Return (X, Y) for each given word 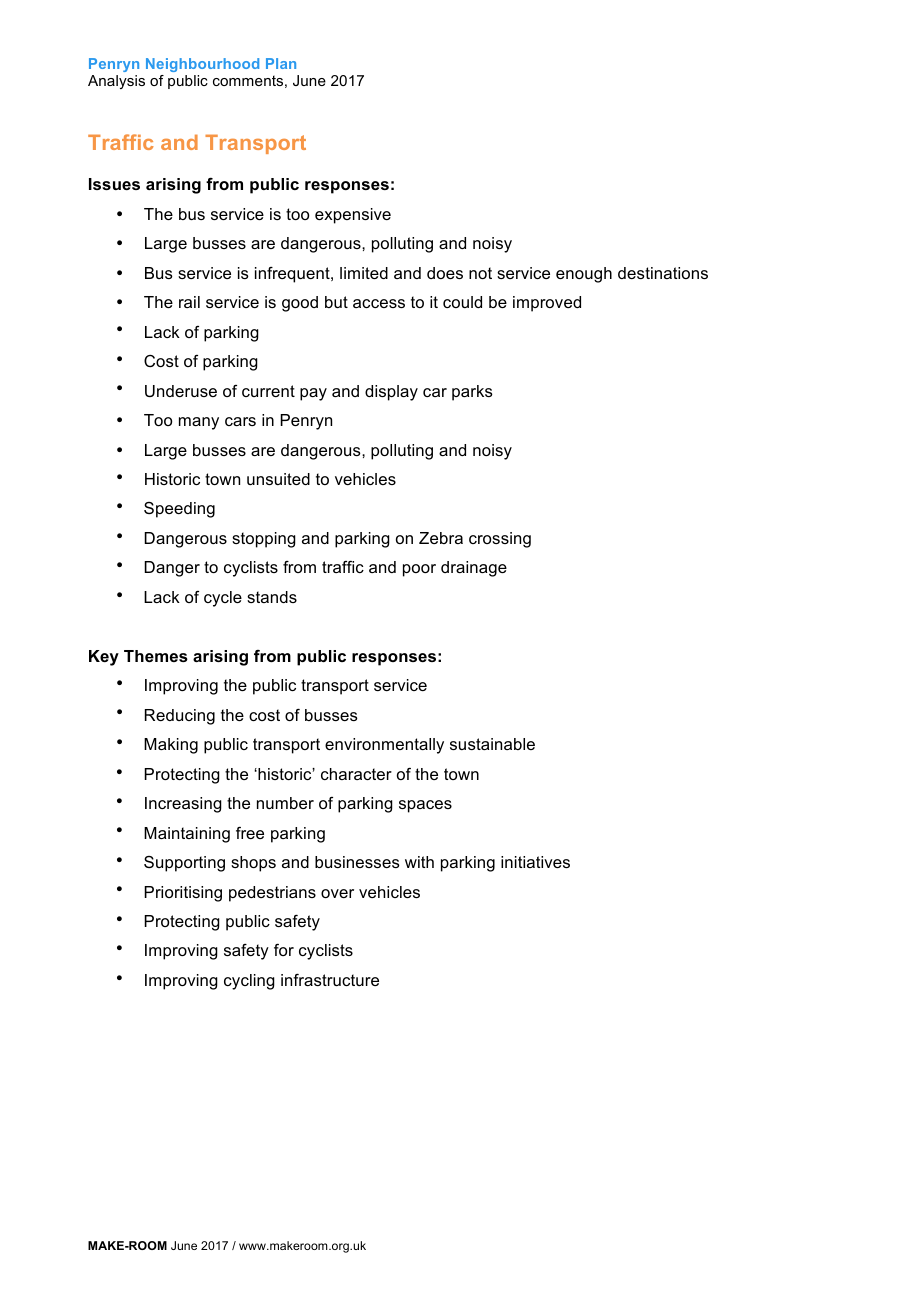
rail (189, 302)
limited (364, 273)
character (356, 774)
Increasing (183, 805)
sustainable (492, 744)
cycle (223, 599)
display (391, 393)
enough (584, 275)
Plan (281, 63)
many (199, 423)
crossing (500, 540)
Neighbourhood (202, 65)
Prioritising (183, 894)
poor (419, 570)
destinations (663, 273)
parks (472, 393)
